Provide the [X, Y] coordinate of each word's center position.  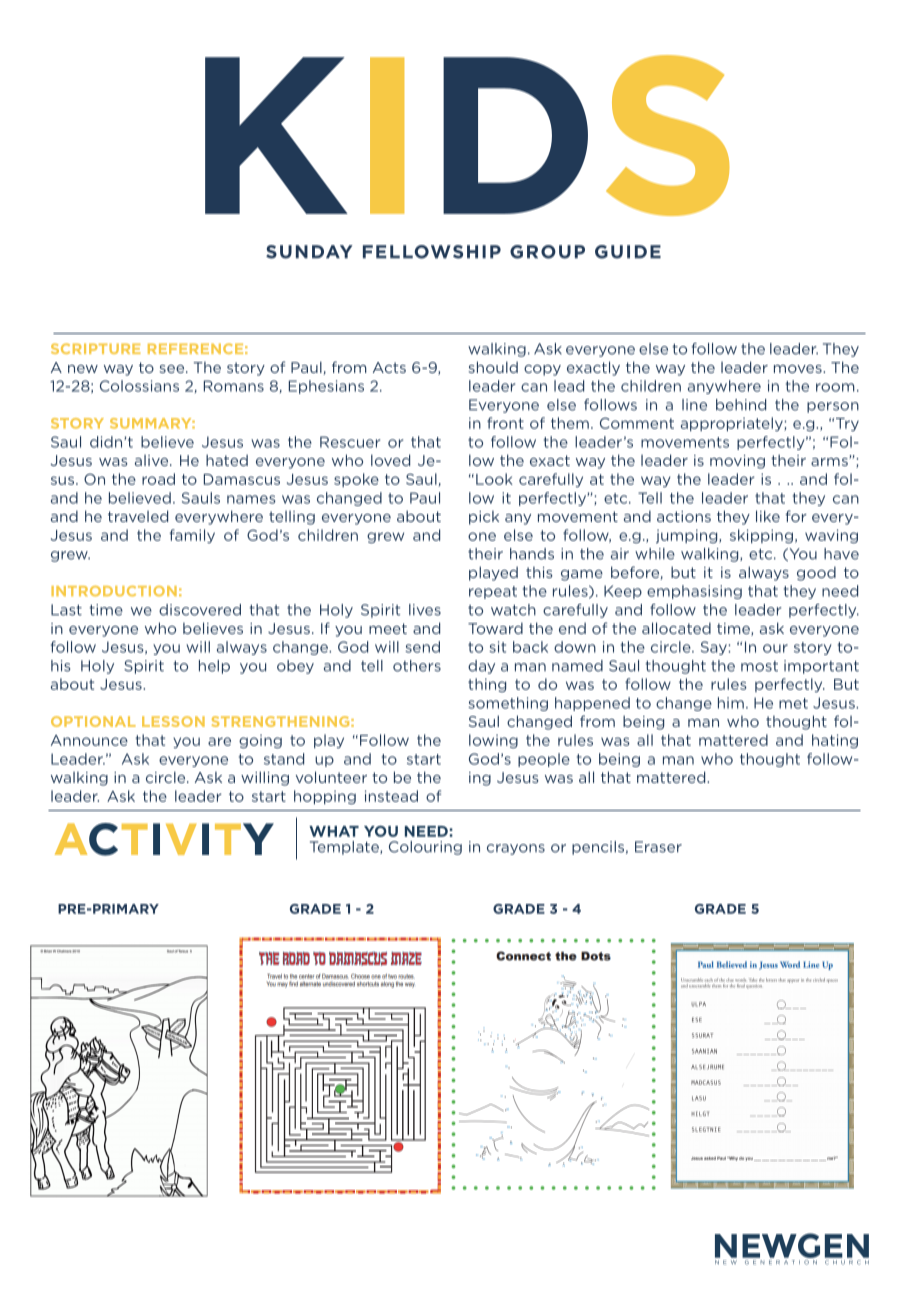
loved [390, 460]
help [214, 667]
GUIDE [628, 252]
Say [714, 648]
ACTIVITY [164, 839]
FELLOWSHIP [432, 252]
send [422, 647]
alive [153, 460]
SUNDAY [309, 252]
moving [737, 462]
